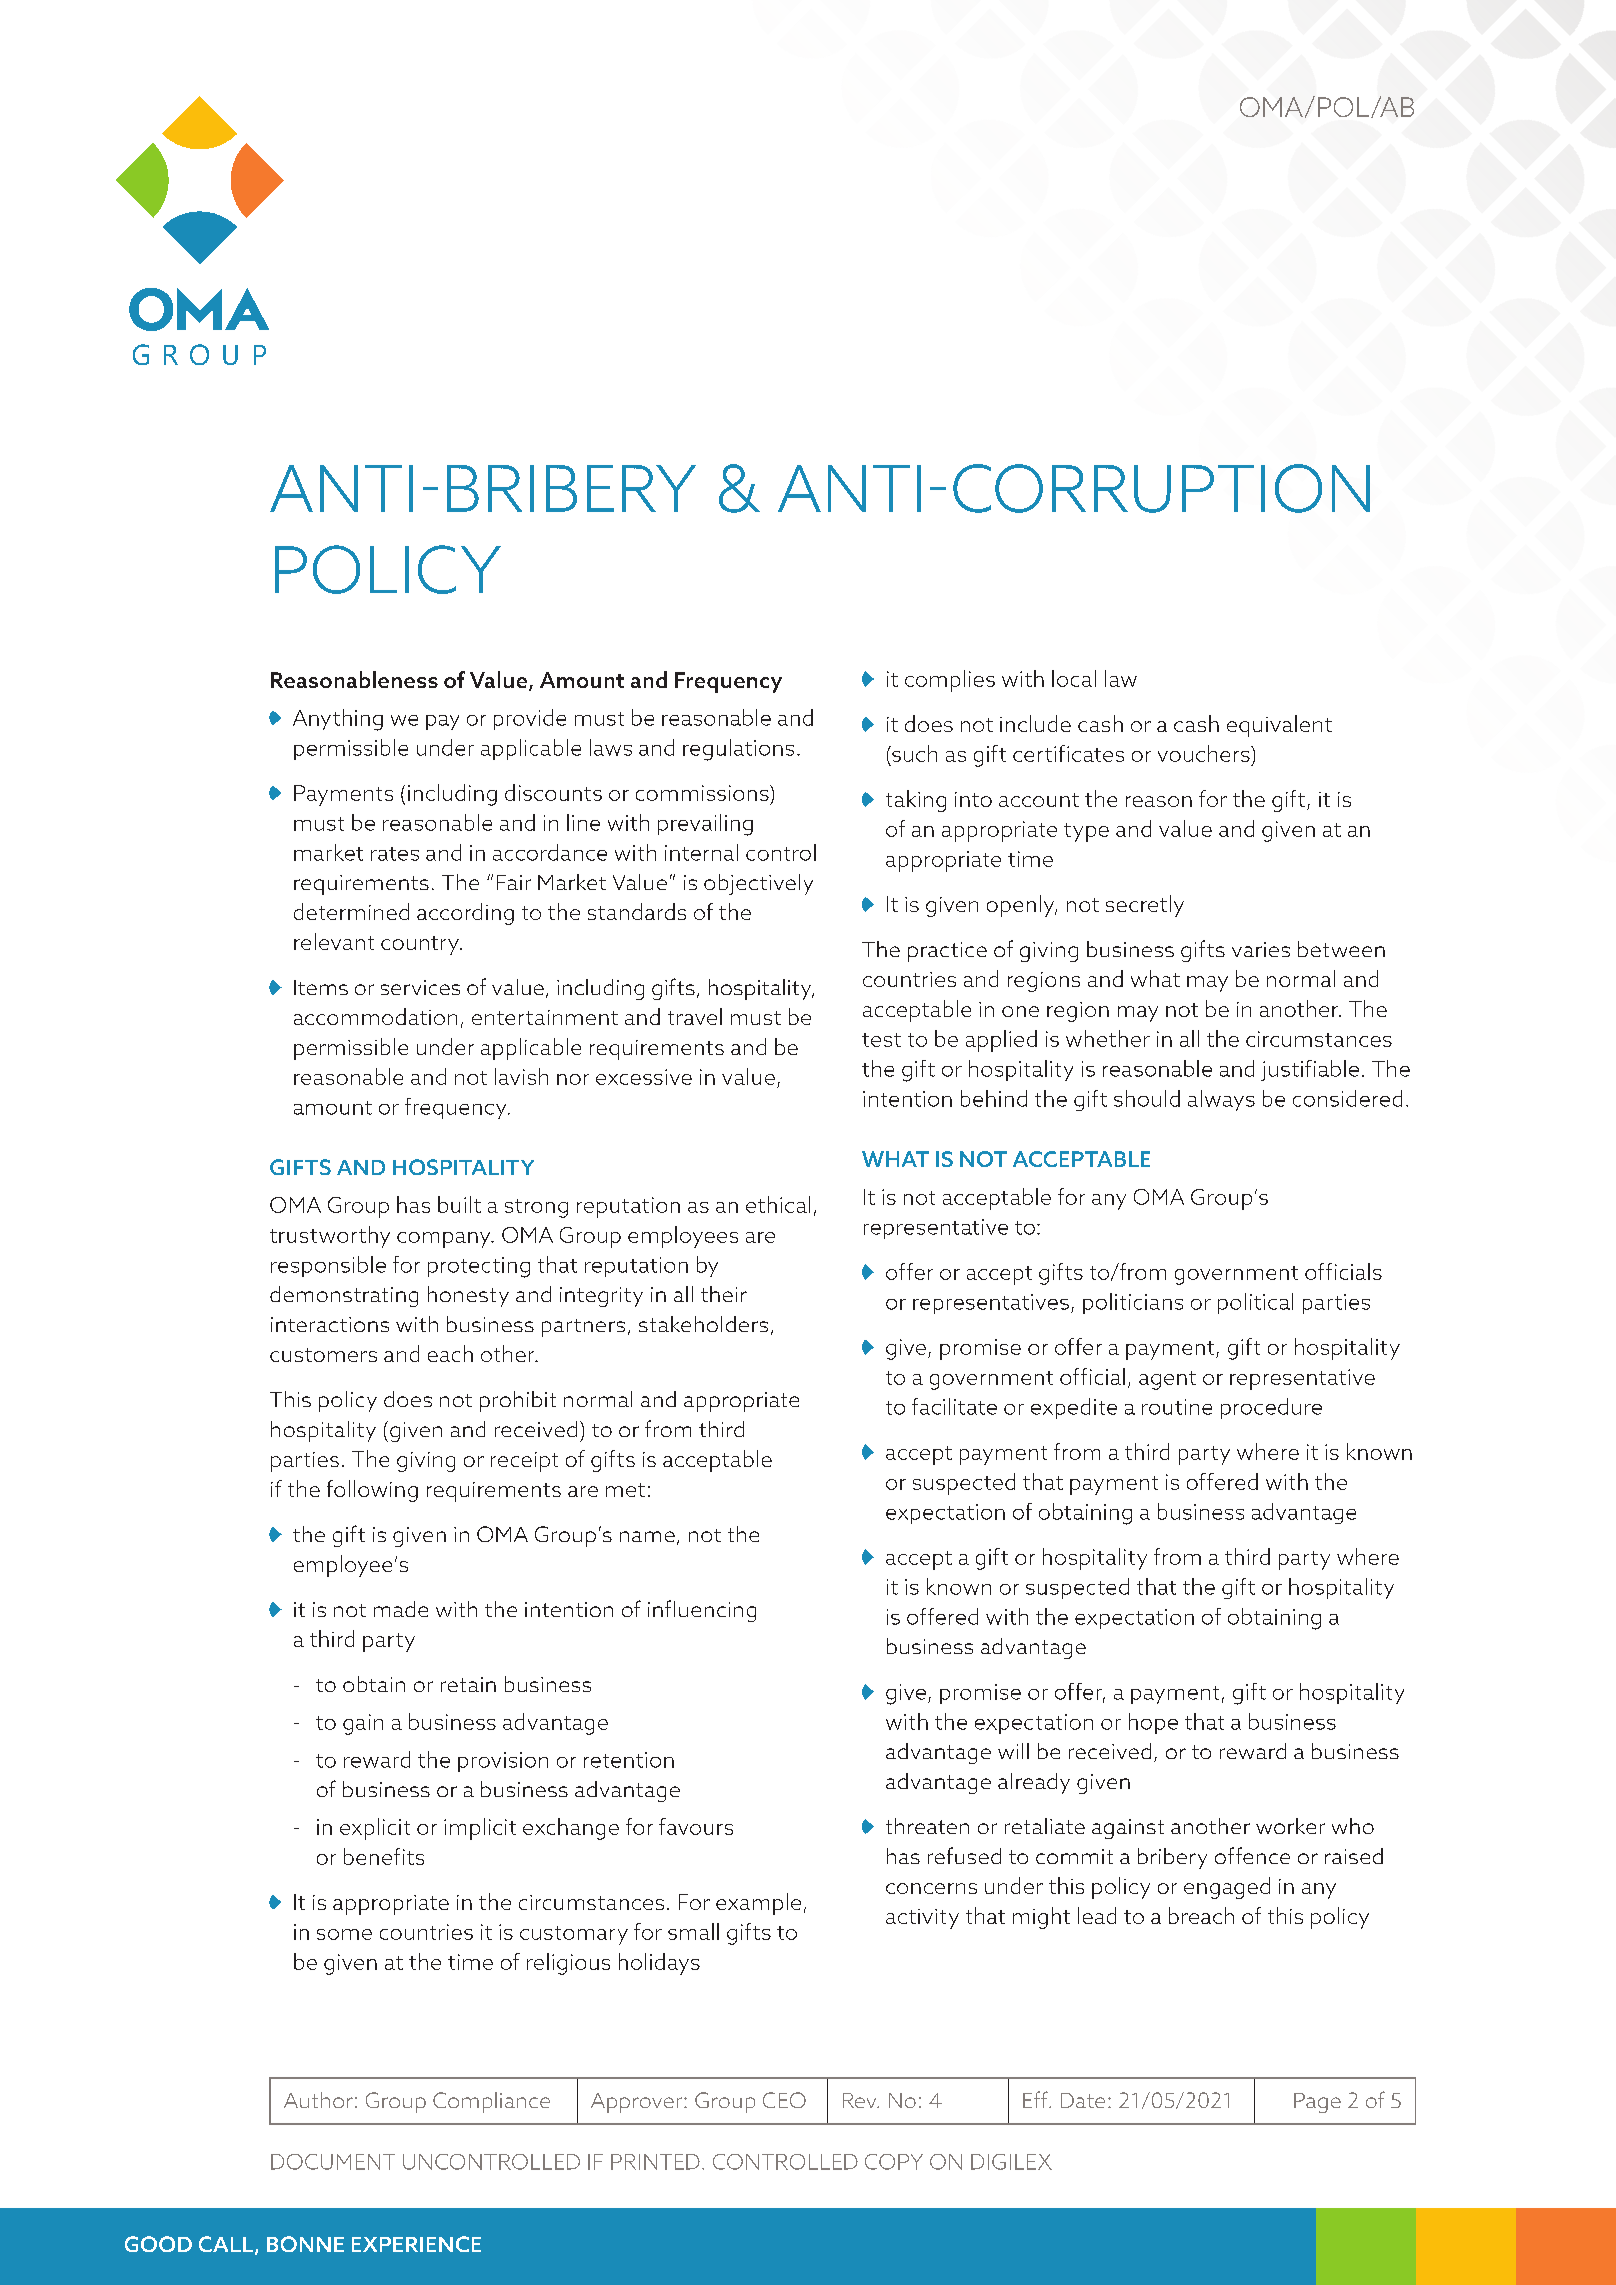 Image resolution: width=1616 pixels, height=2285 pixels. Describe the element at coordinates (758, 1904) in the document. I see `example` at that location.
